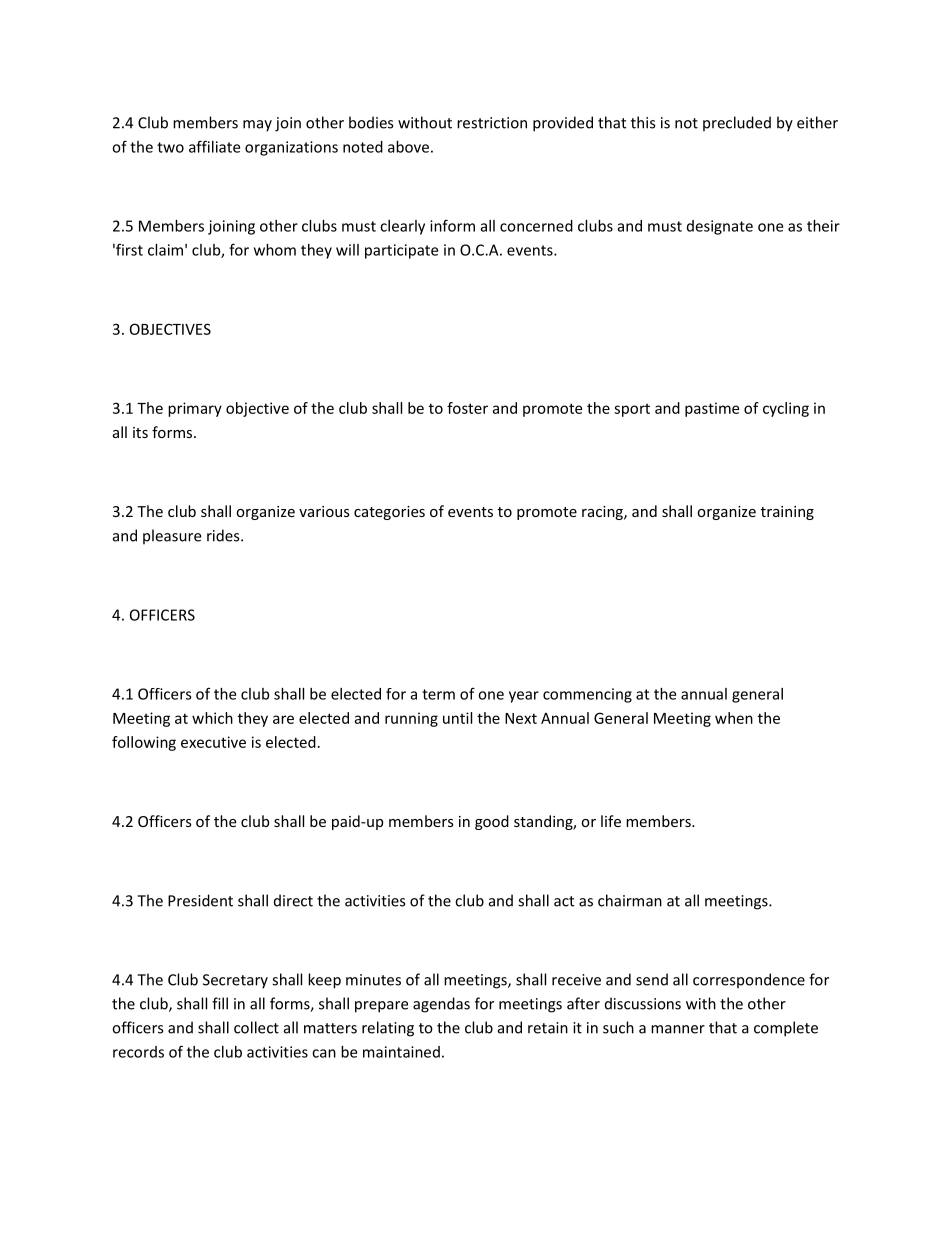  What do you see at coordinates (224, 535) in the screenshot?
I see `rides` at bounding box center [224, 535].
